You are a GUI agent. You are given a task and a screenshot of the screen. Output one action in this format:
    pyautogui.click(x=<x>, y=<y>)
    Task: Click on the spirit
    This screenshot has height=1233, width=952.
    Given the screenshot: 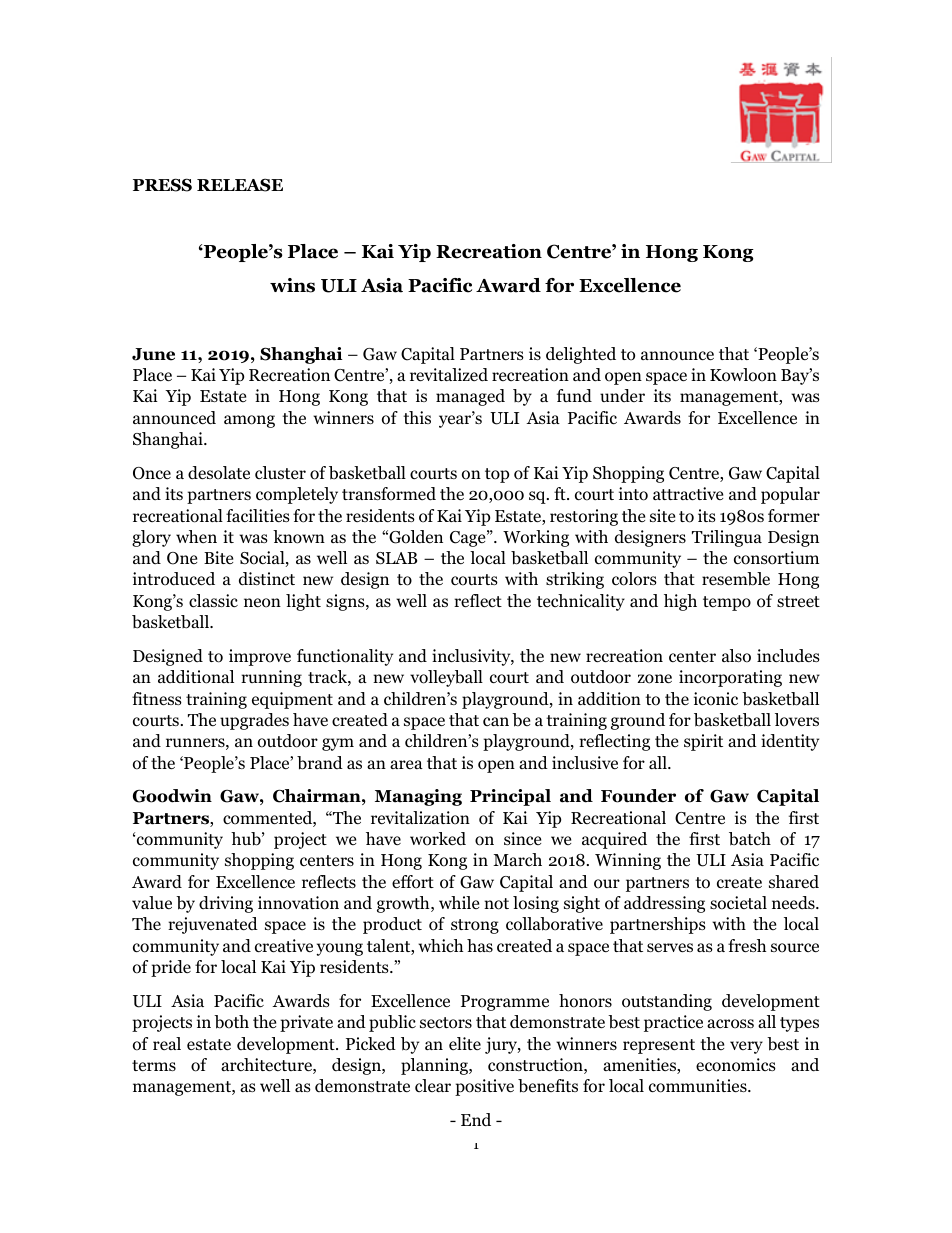 What is the action you would take?
    pyautogui.click(x=703, y=742)
